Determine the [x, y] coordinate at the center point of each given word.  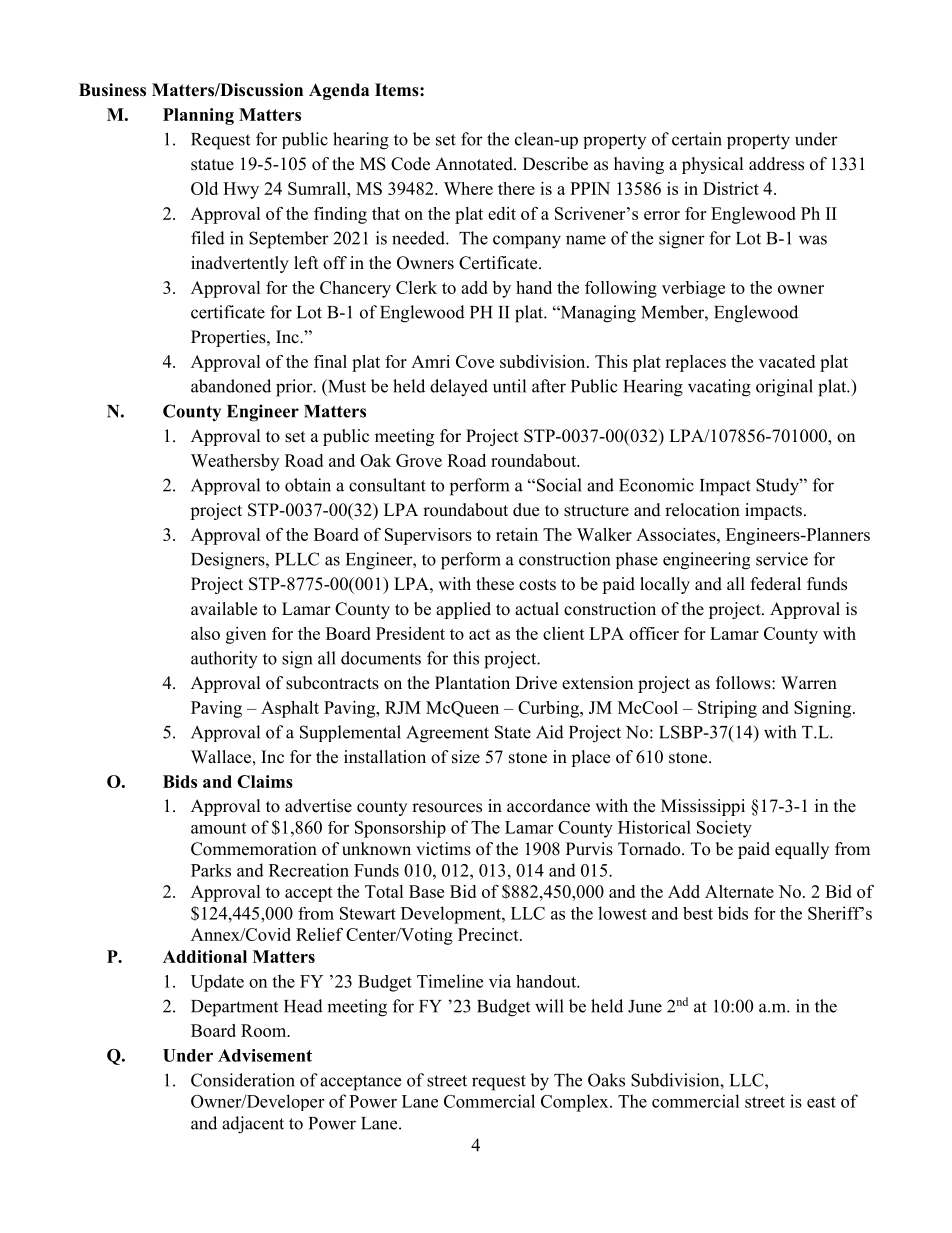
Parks [211, 870]
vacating [719, 388]
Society [724, 829]
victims [443, 849]
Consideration [243, 1080]
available [224, 609]
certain [697, 139]
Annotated [475, 164]
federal [776, 584]
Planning [198, 116]
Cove [475, 361]
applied [463, 610]
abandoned [231, 386]
